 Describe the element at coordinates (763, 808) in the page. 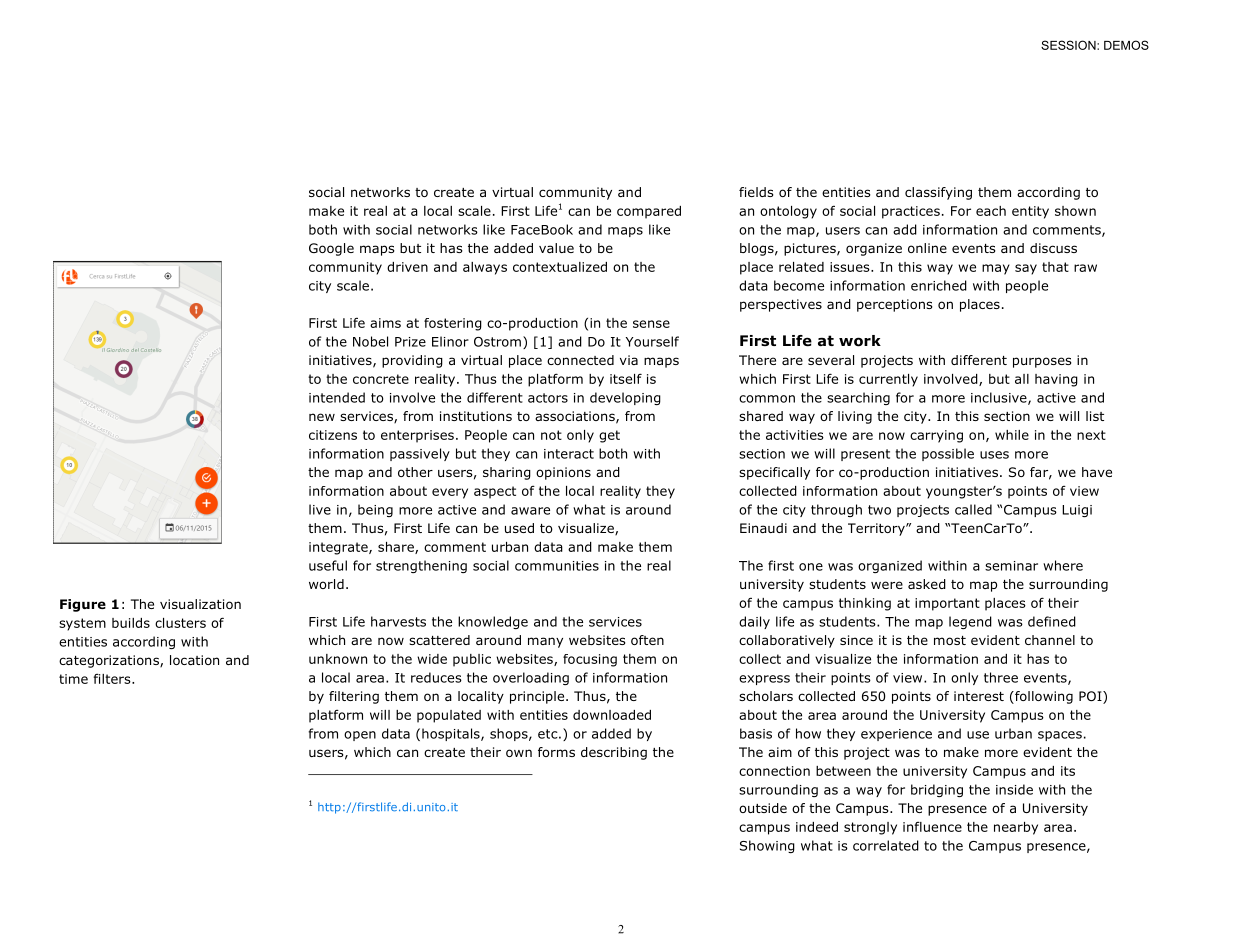

I see `outside` at that location.
